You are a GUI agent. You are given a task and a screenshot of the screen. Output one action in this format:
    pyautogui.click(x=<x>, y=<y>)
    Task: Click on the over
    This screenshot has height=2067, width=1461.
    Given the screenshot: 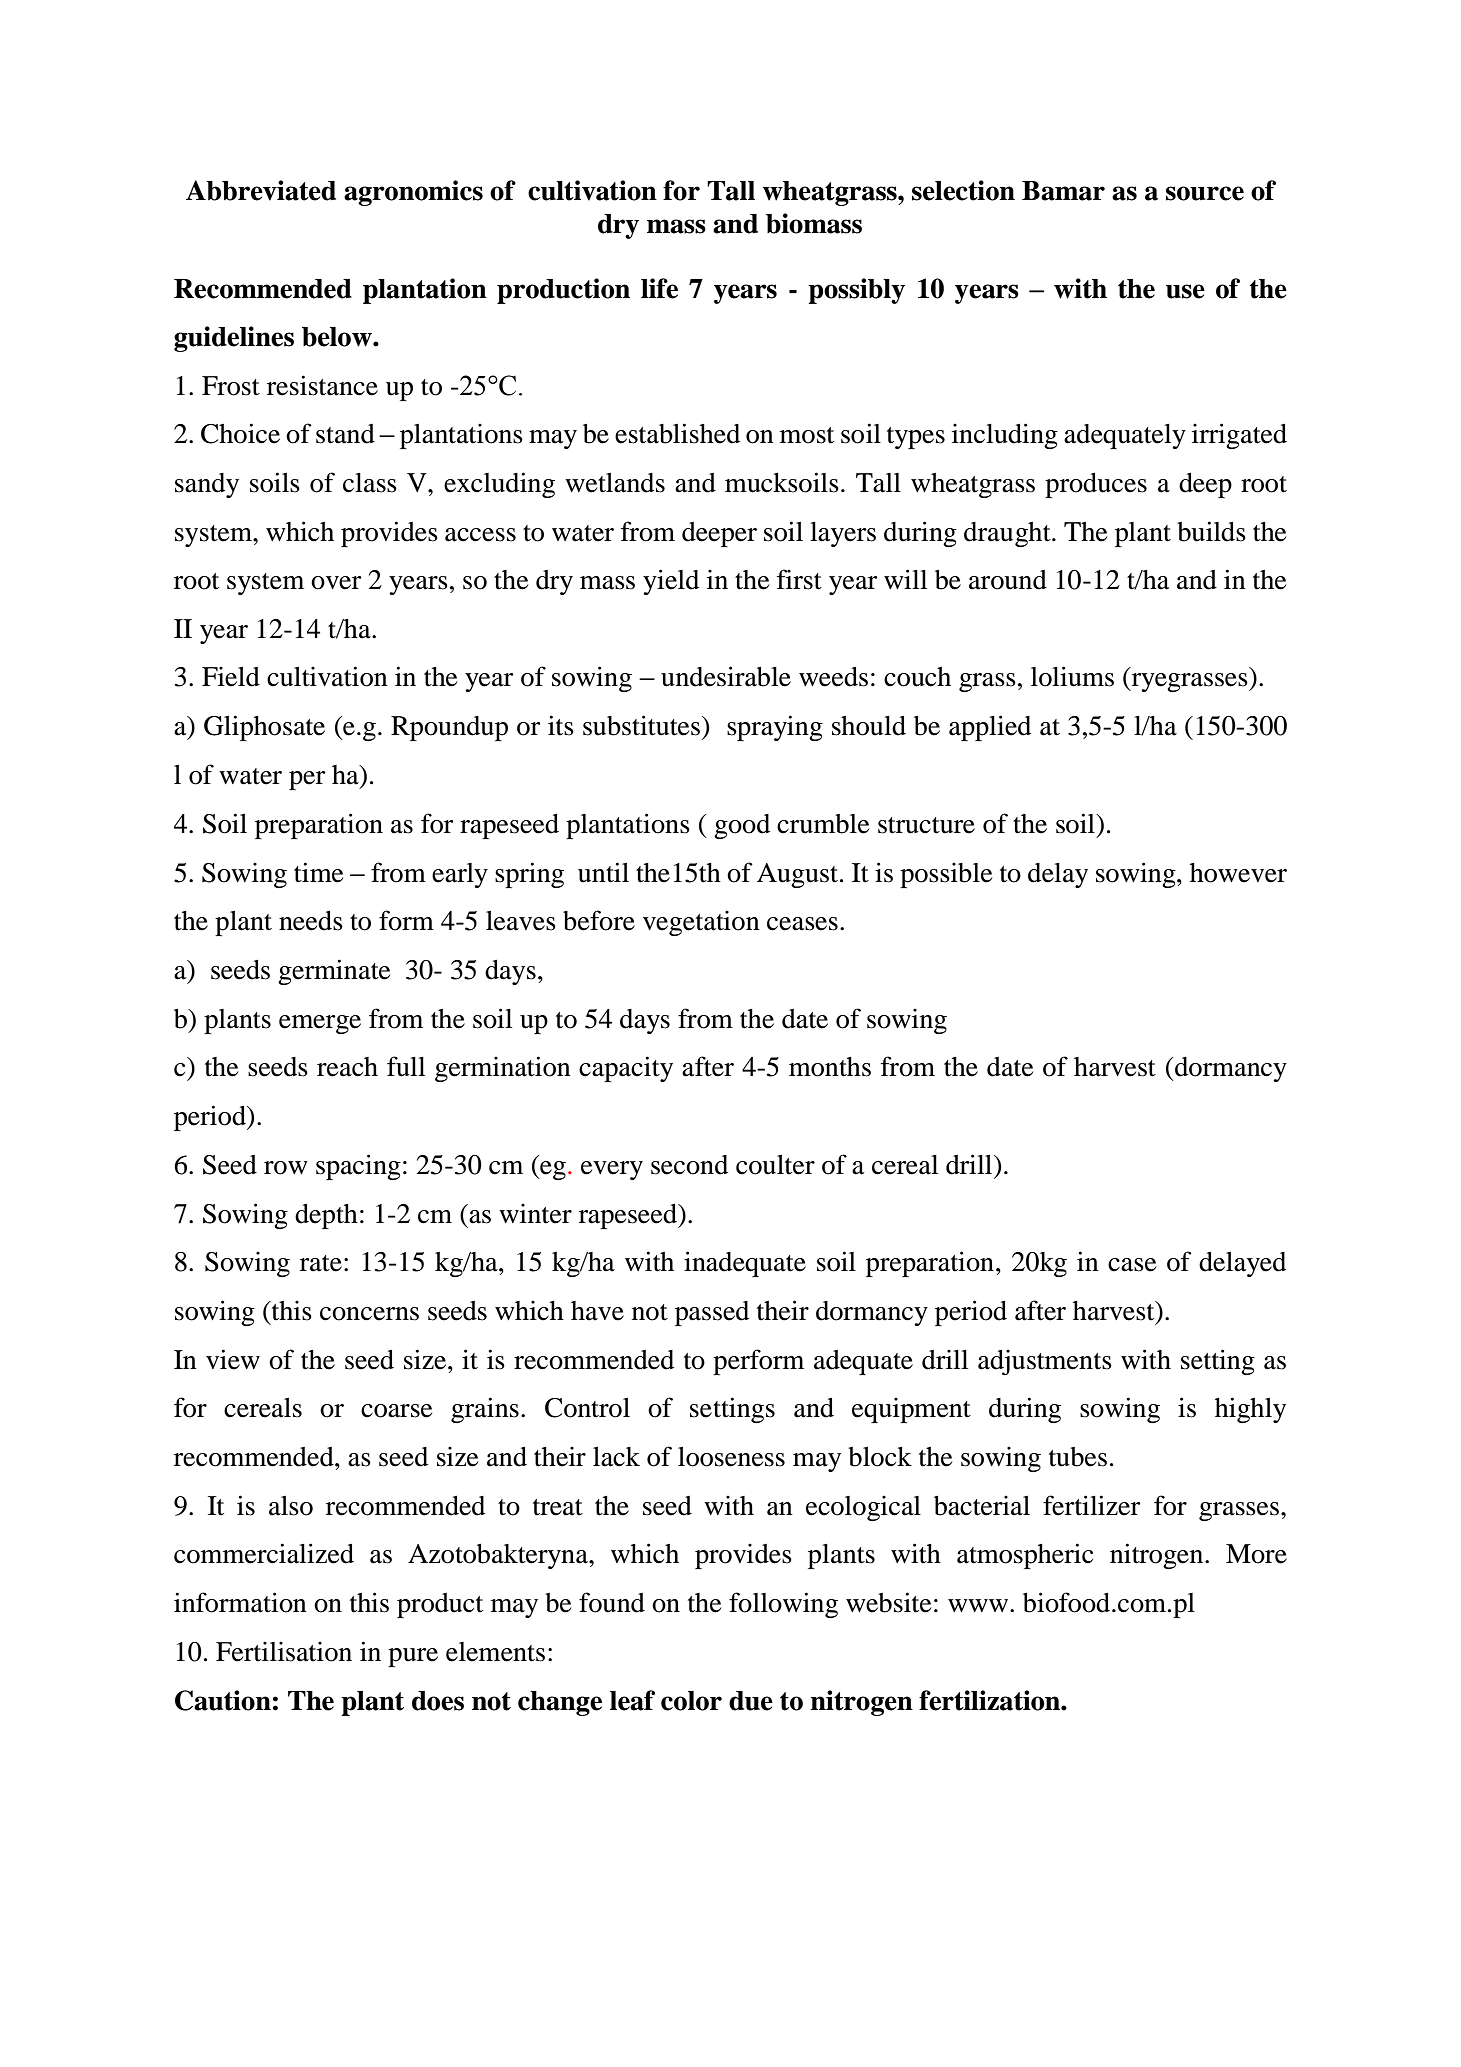 What is the action you would take?
    pyautogui.click(x=336, y=583)
